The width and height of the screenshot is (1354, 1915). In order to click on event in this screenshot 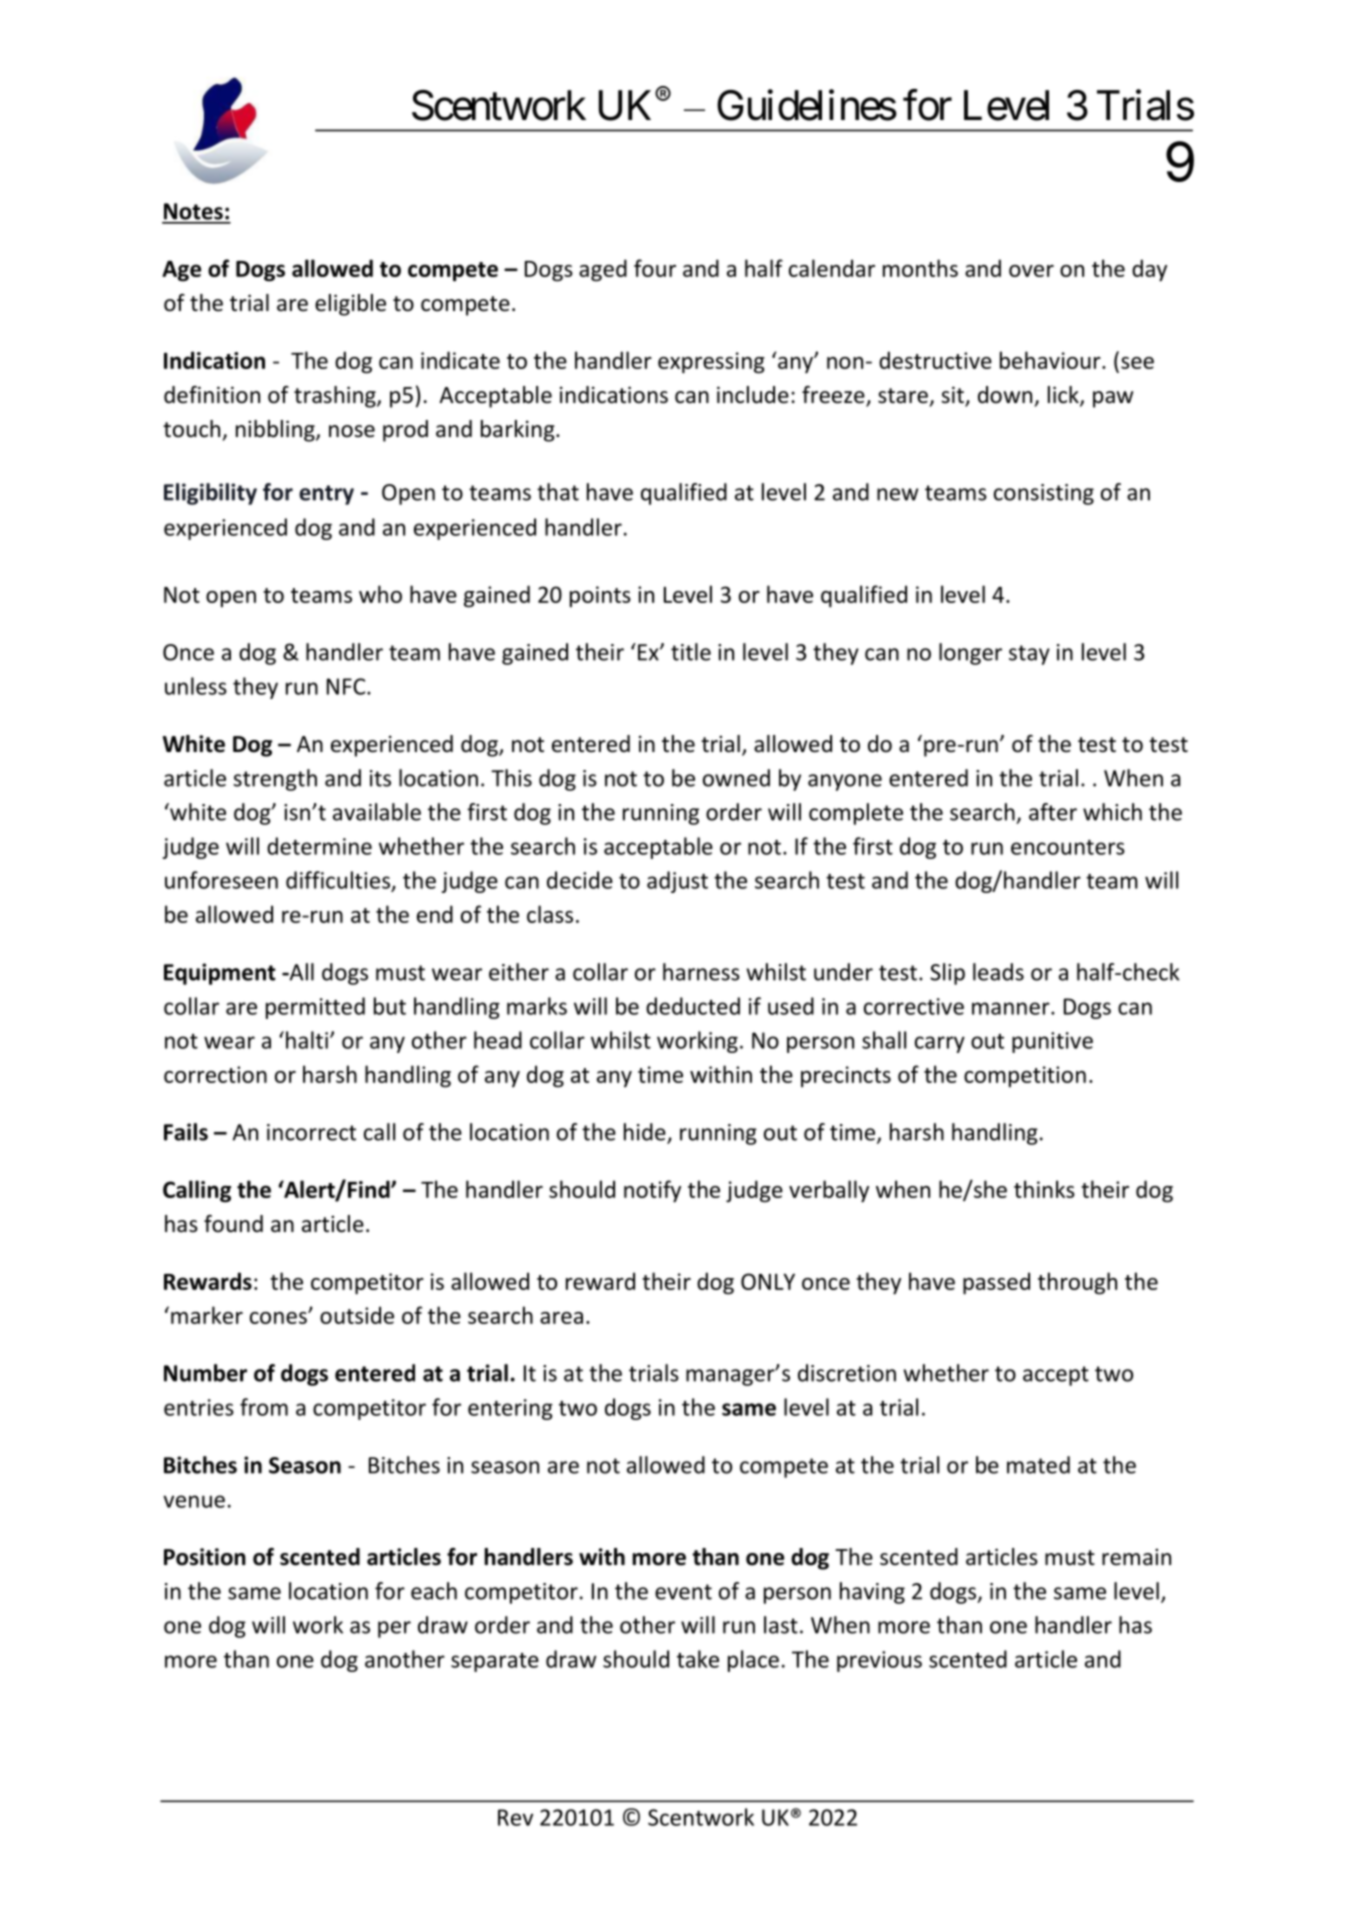, I will do `click(683, 1592)`.
